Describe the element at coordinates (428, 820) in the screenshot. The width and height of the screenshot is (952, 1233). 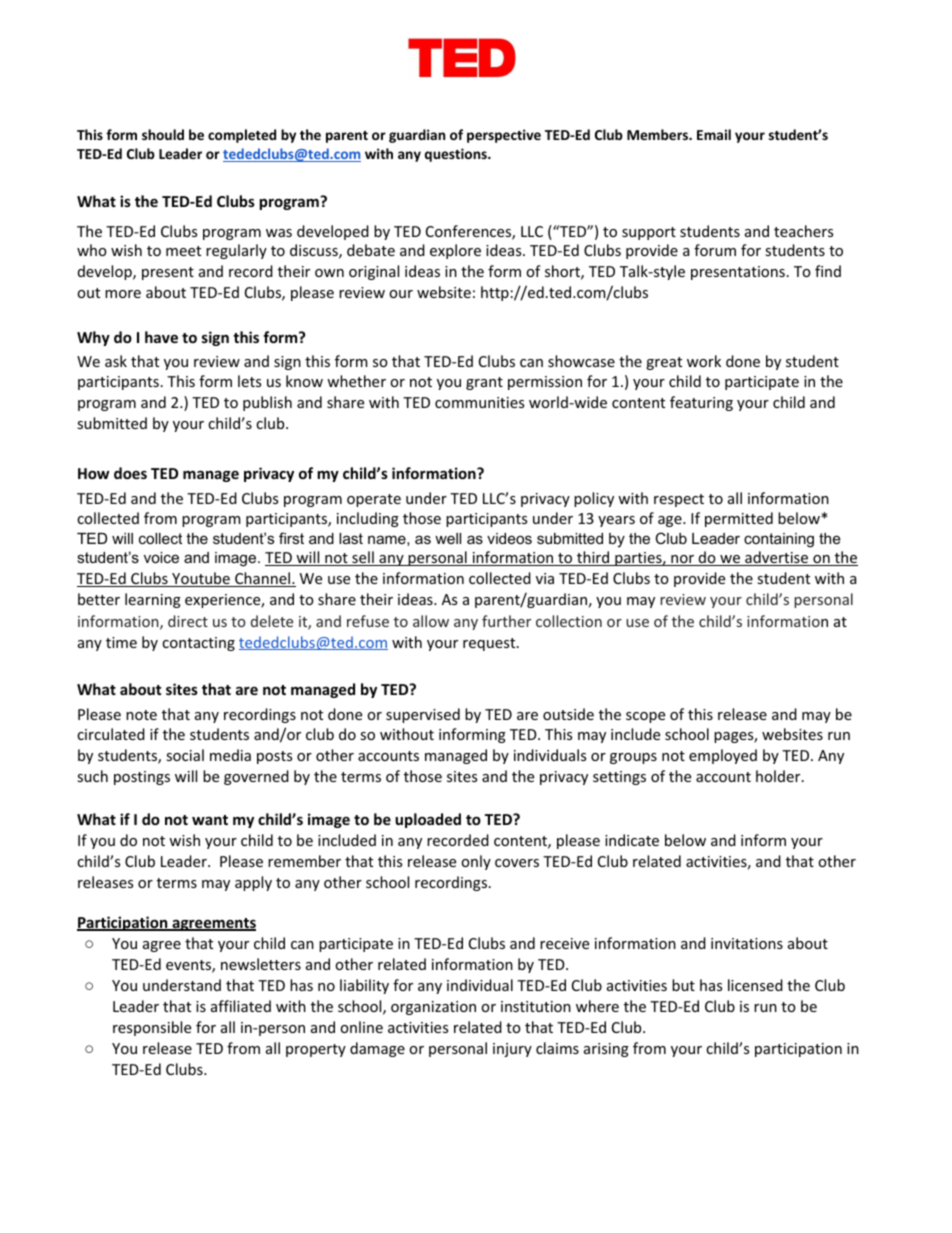
I see `uploaded` at that location.
